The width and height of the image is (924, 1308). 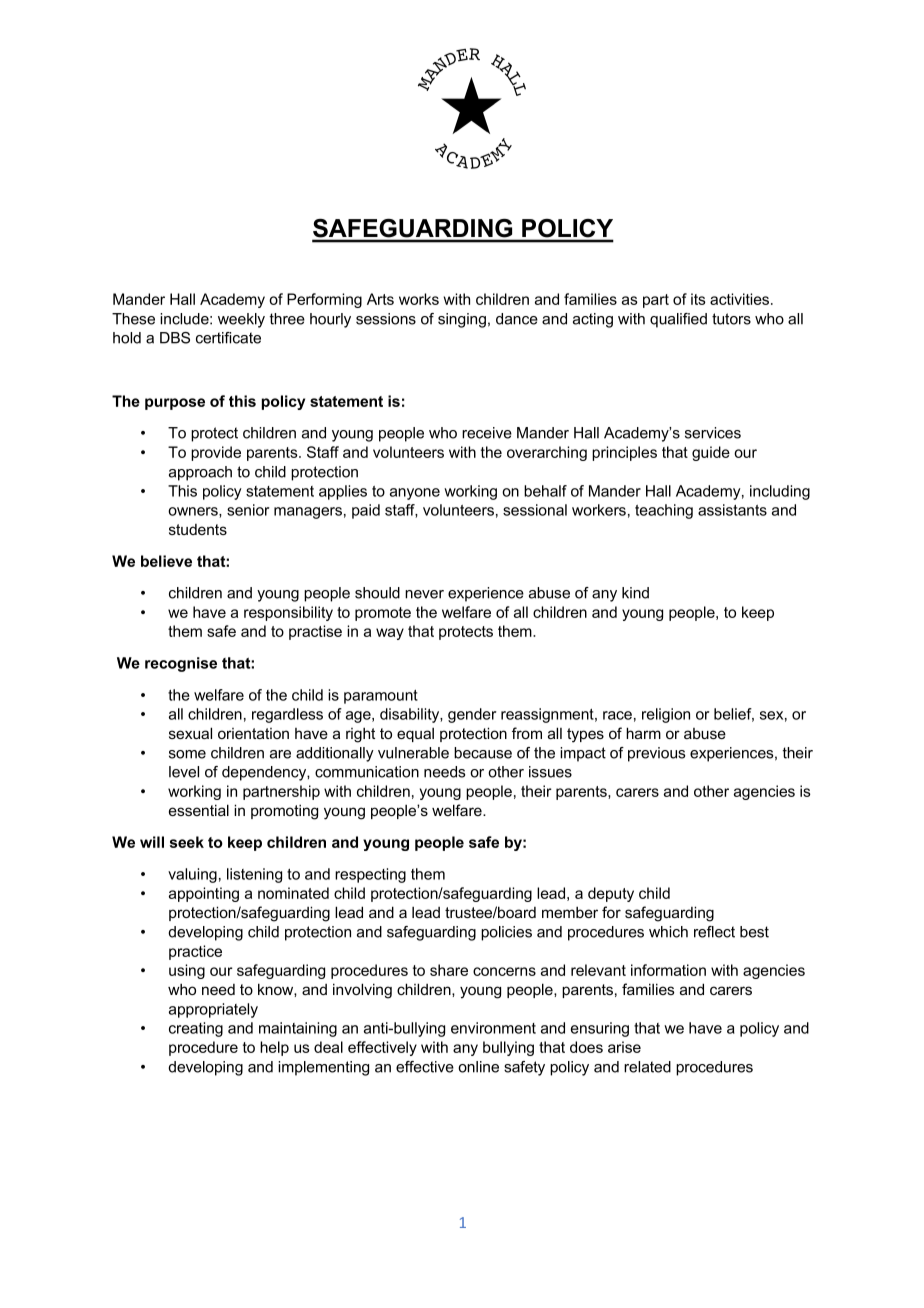 What do you see at coordinates (228, 338) in the image?
I see `certificate` at bounding box center [228, 338].
